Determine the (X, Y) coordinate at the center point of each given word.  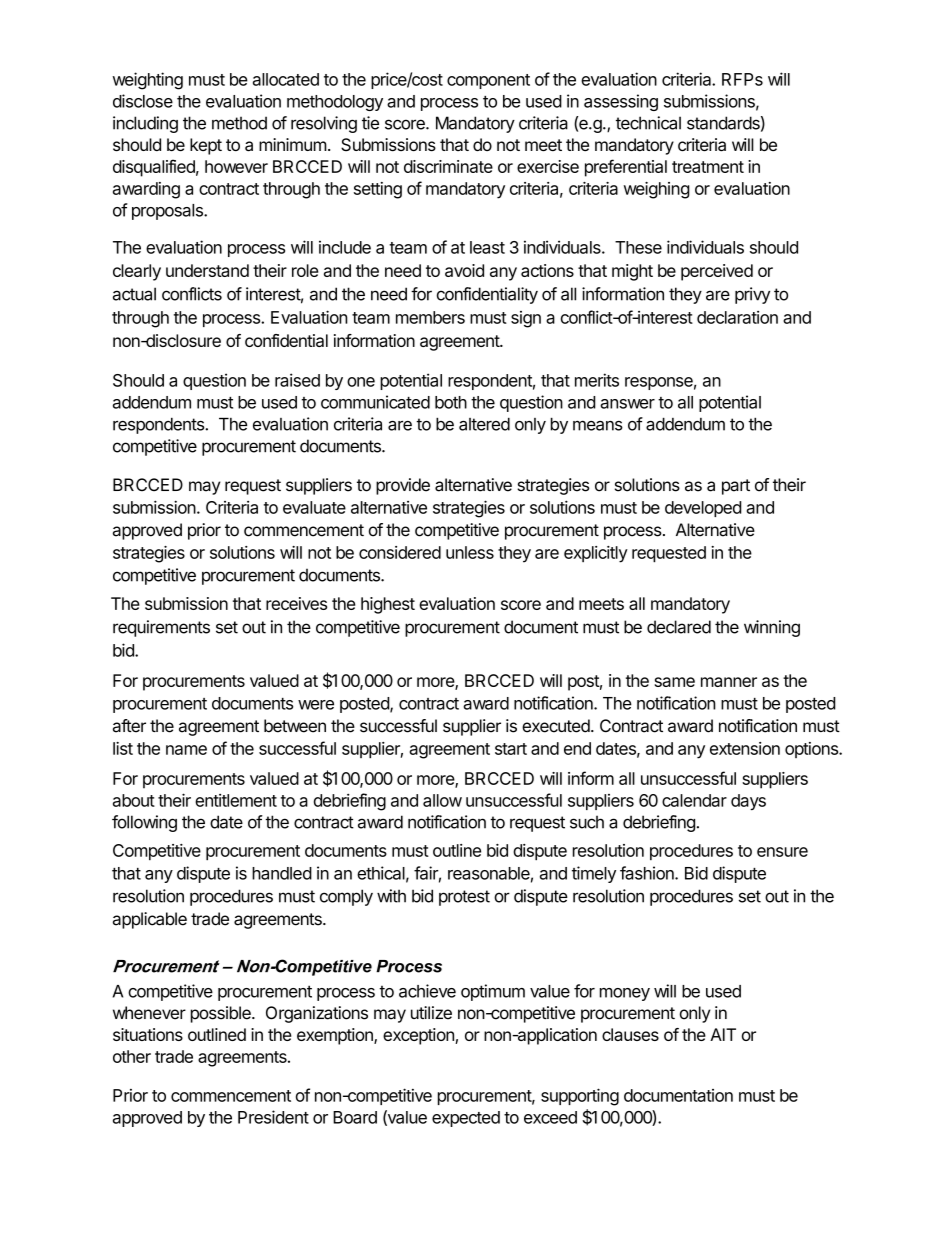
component (488, 81)
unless (470, 552)
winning (772, 628)
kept (206, 146)
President (273, 1117)
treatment (708, 167)
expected (466, 1119)
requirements (161, 628)
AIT (723, 1034)
